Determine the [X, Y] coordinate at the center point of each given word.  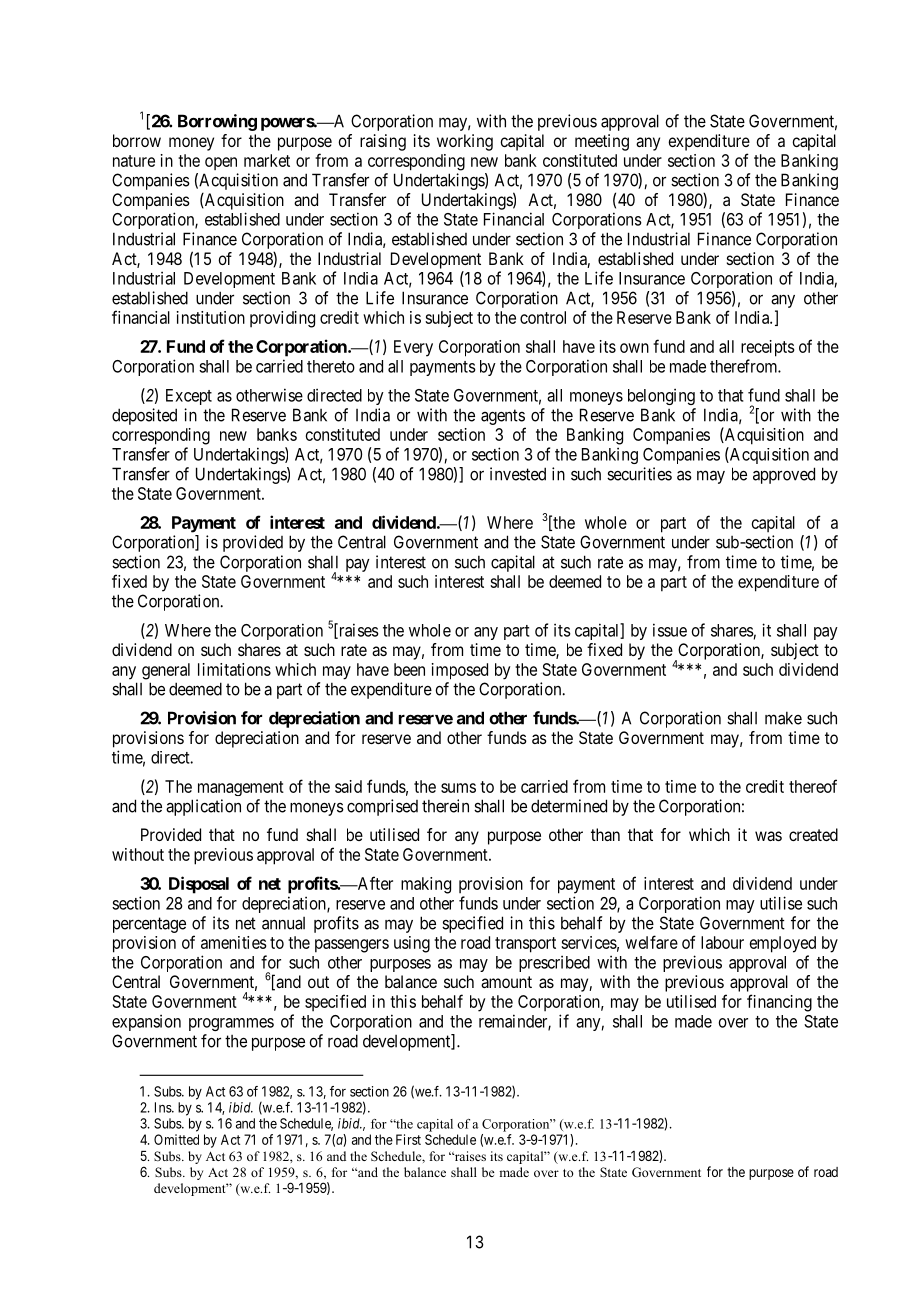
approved [784, 475]
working [465, 142]
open [221, 163]
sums [458, 788]
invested [518, 474]
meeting [602, 142]
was [768, 836]
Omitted [176, 1139]
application [203, 807]
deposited [144, 416]
